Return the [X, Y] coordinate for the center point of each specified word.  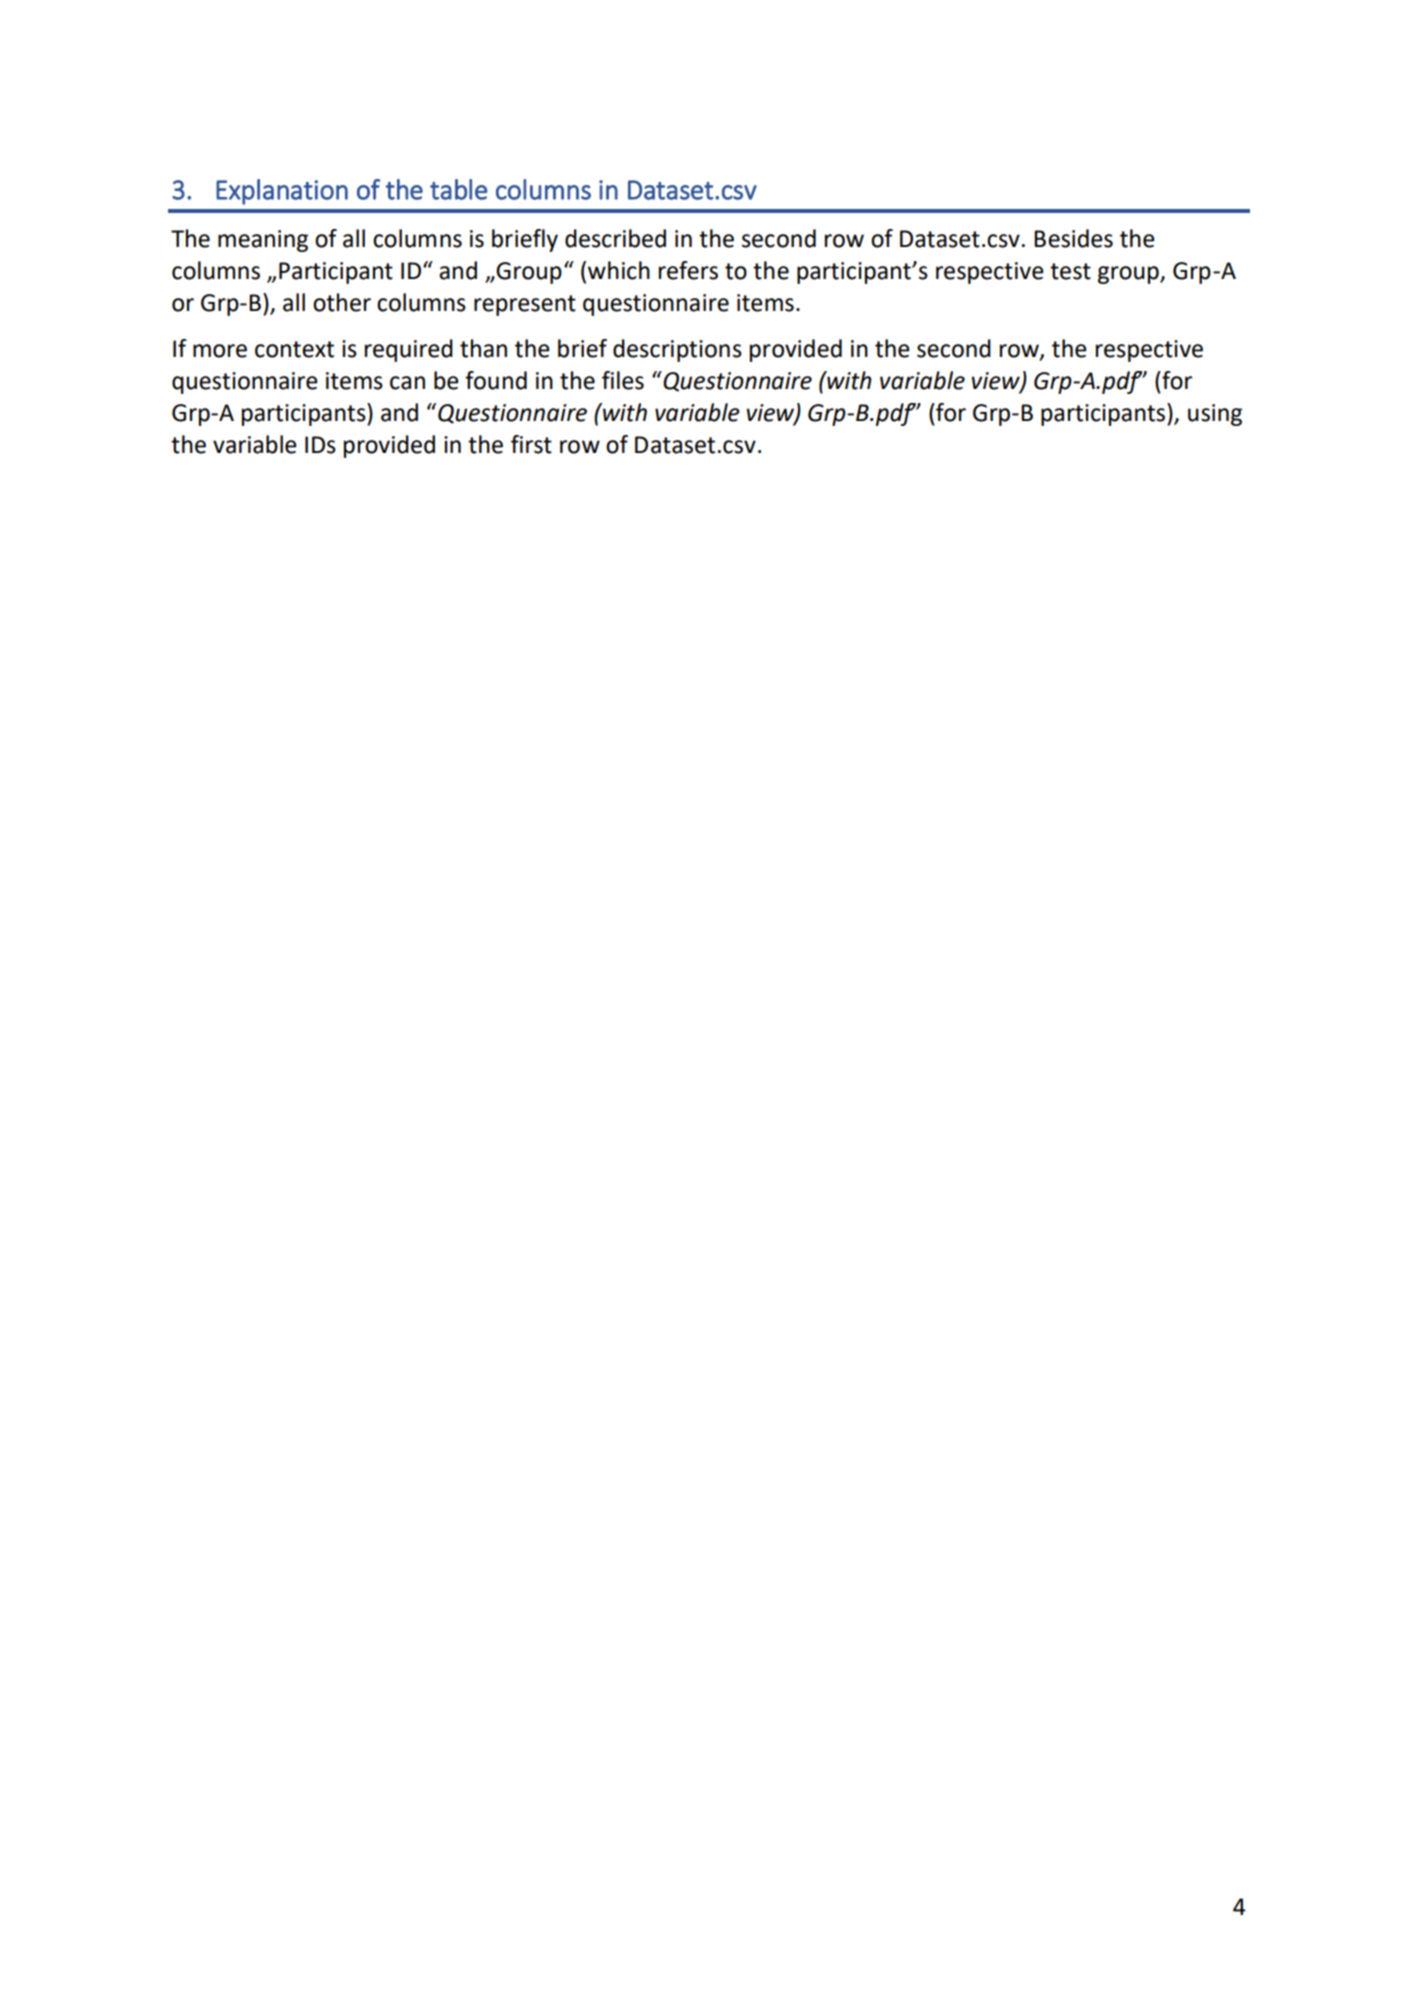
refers [688, 270]
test [1070, 271]
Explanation [282, 192]
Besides [1073, 238]
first [531, 444]
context [294, 349]
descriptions [677, 350]
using [1215, 415]
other [342, 302]
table [458, 189]
